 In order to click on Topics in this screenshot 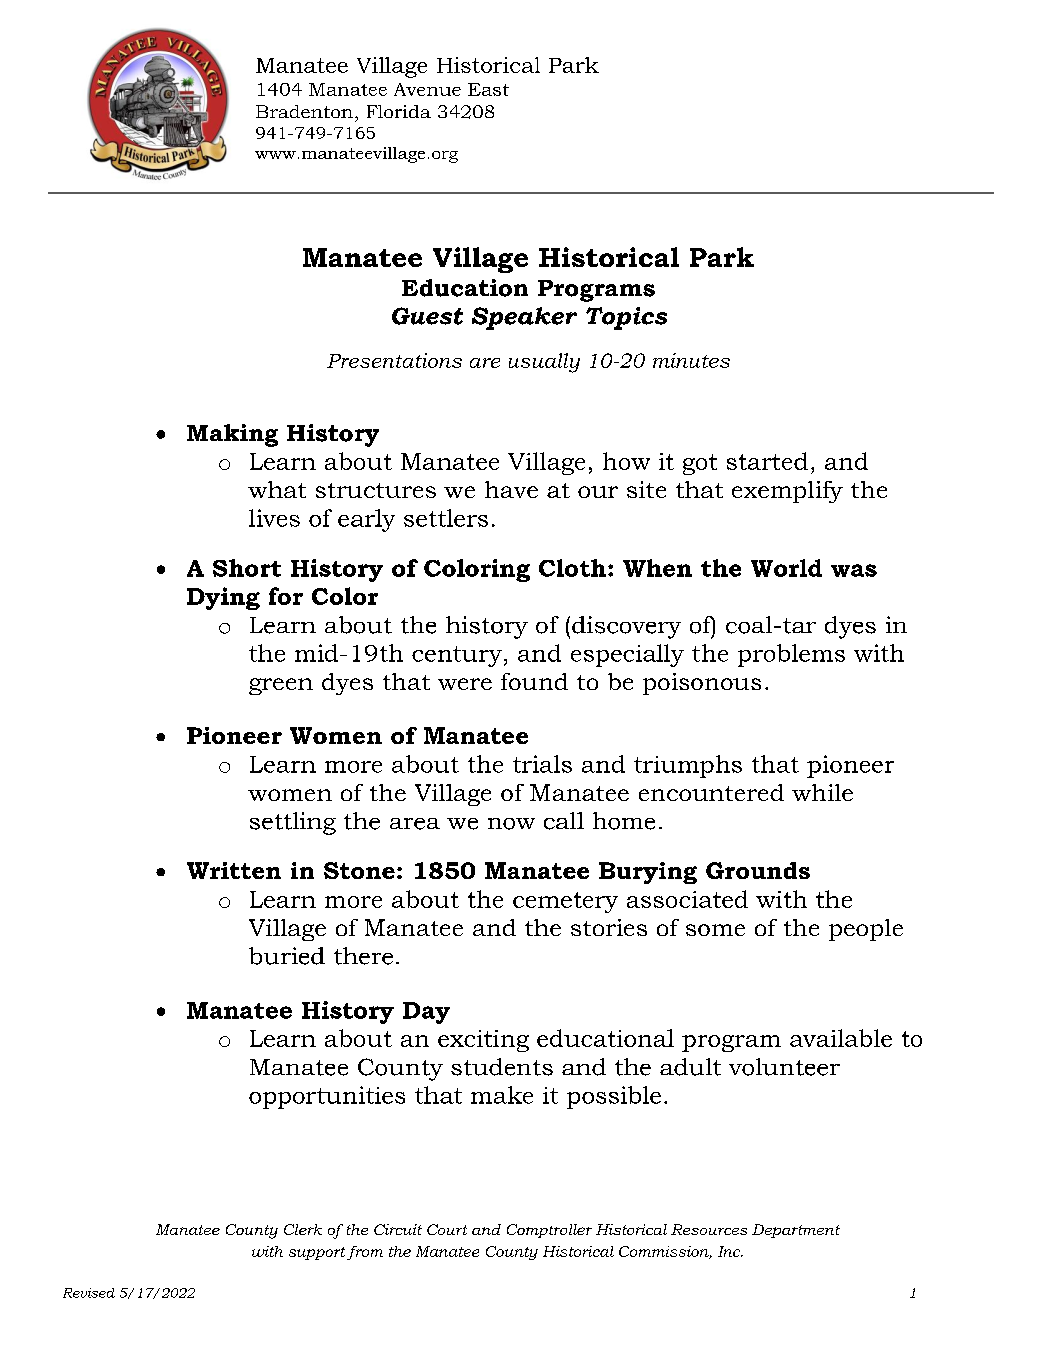, I will do `click(626, 318)`.
